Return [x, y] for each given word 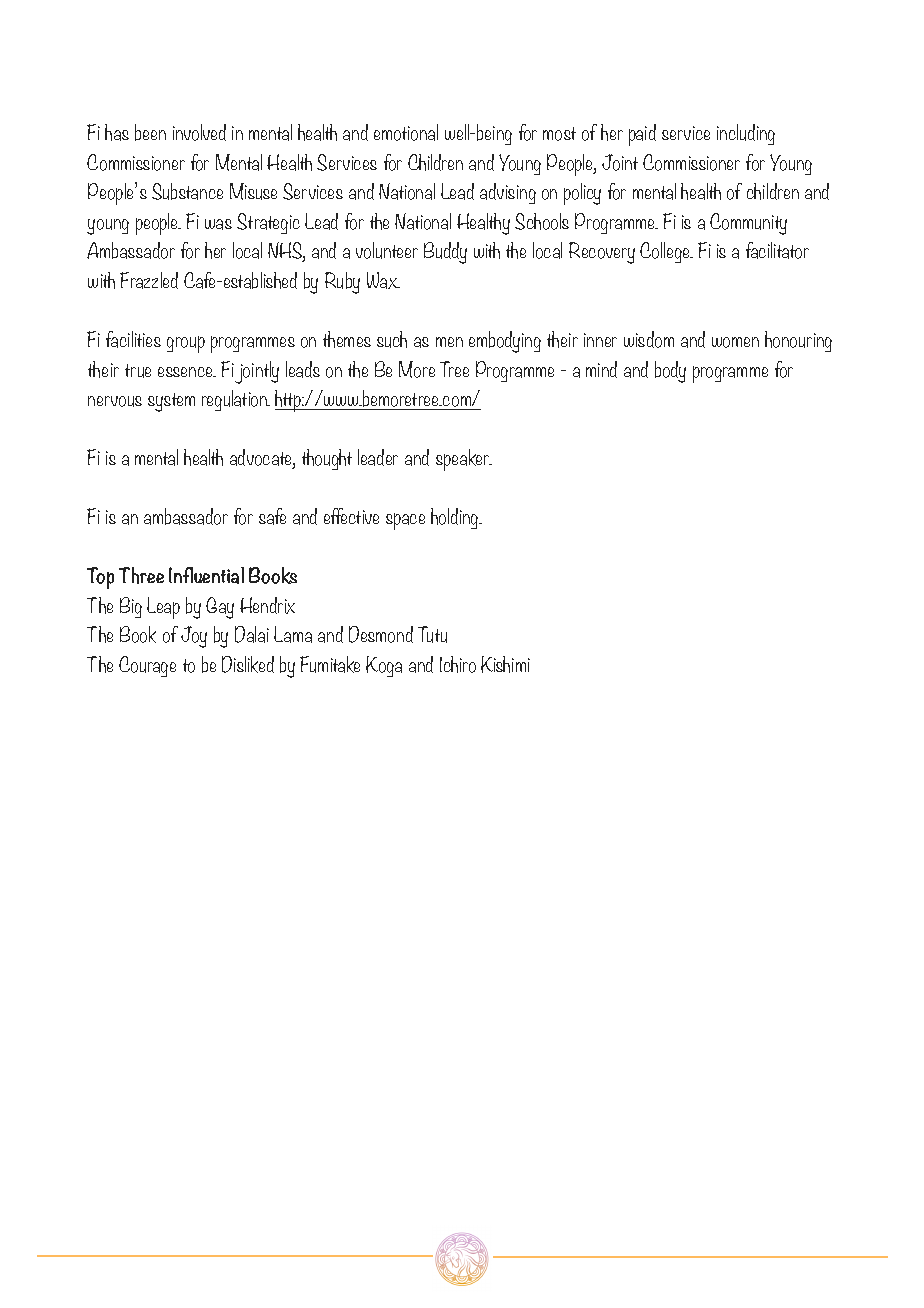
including [746, 134]
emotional [406, 132]
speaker [464, 460]
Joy [194, 637]
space [405, 521]
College [666, 252]
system [171, 402]
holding [456, 518]
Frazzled [149, 280]
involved [199, 132]
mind [601, 369]
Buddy [445, 253]
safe [272, 516]
